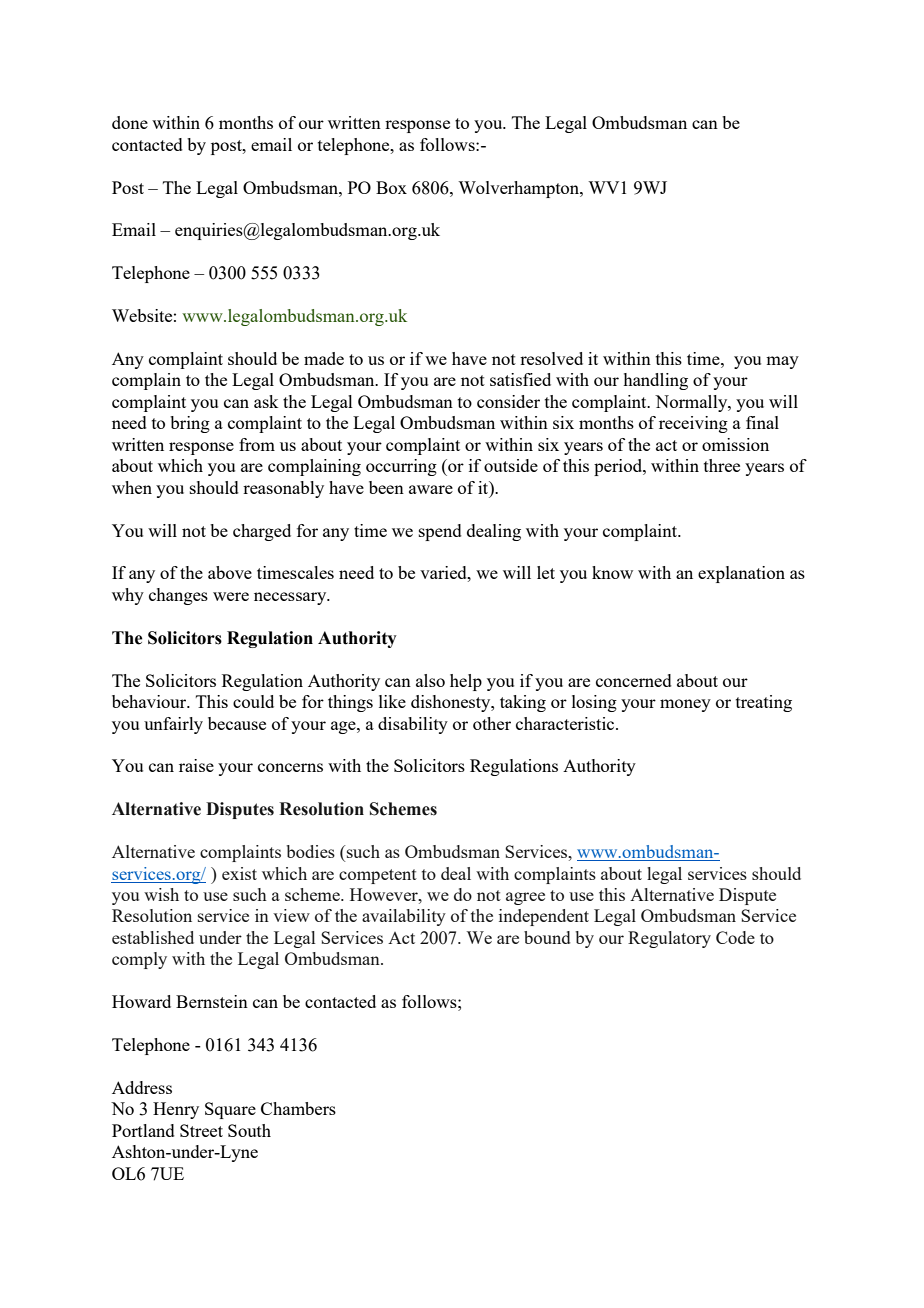 The height and width of the page is (1308, 924). Describe the element at coordinates (741, 574) in the page. I see `explanation` at that location.
